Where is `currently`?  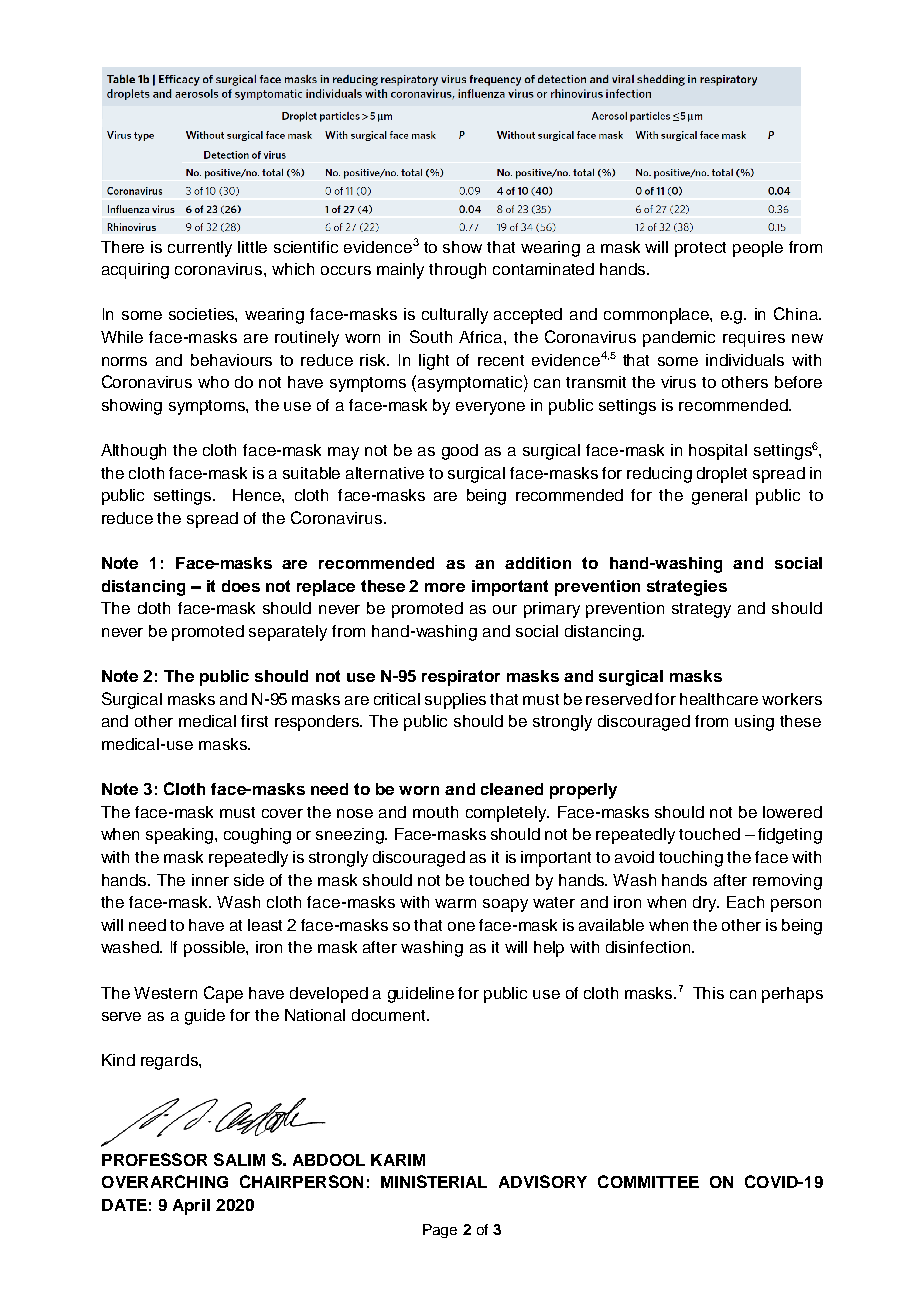
currently is located at coordinates (200, 249).
